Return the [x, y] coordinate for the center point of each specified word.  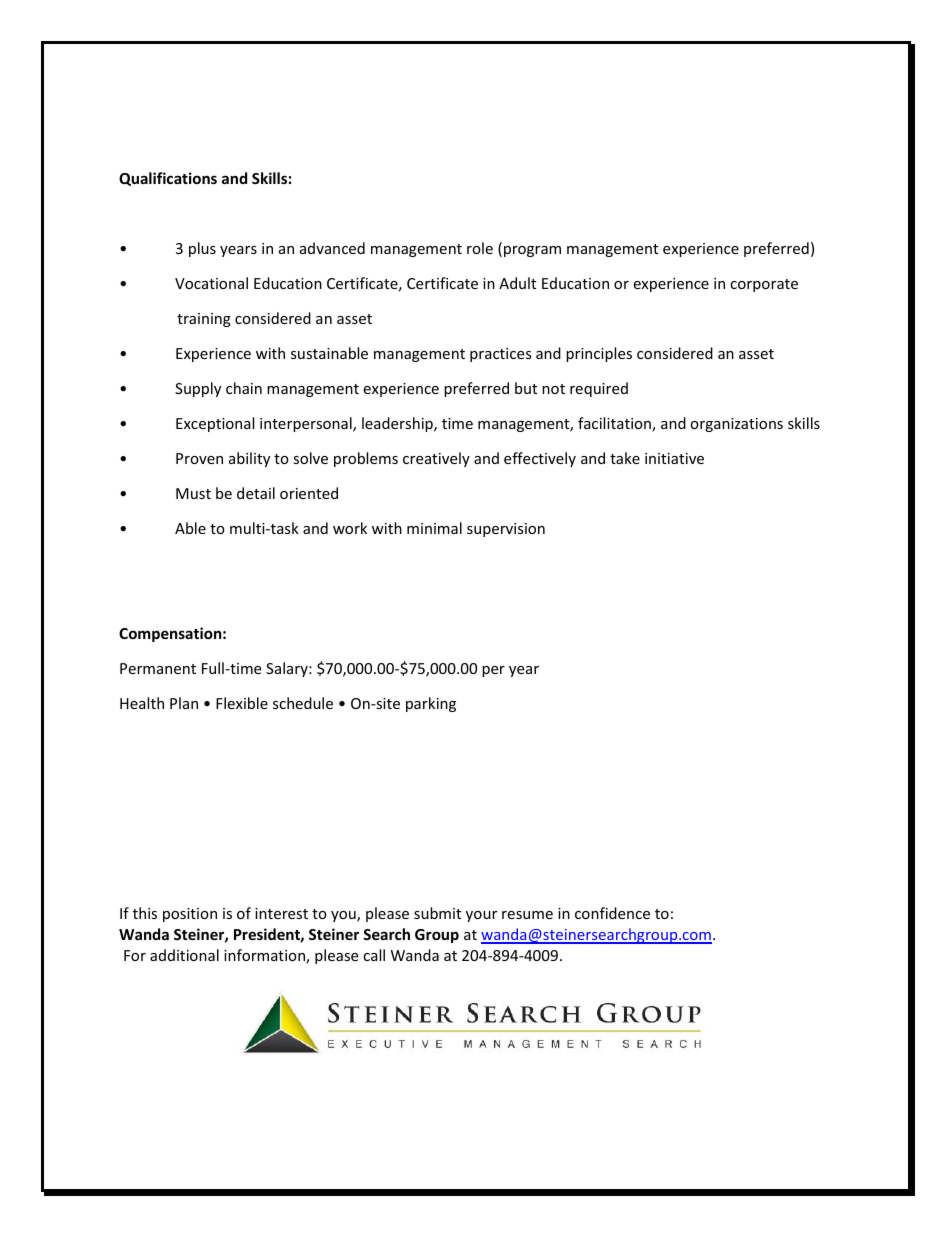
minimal [434, 528]
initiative [674, 458]
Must [193, 493]
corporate [764, 285]
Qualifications [168, 179]
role [480, 248]
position [190, 915]
